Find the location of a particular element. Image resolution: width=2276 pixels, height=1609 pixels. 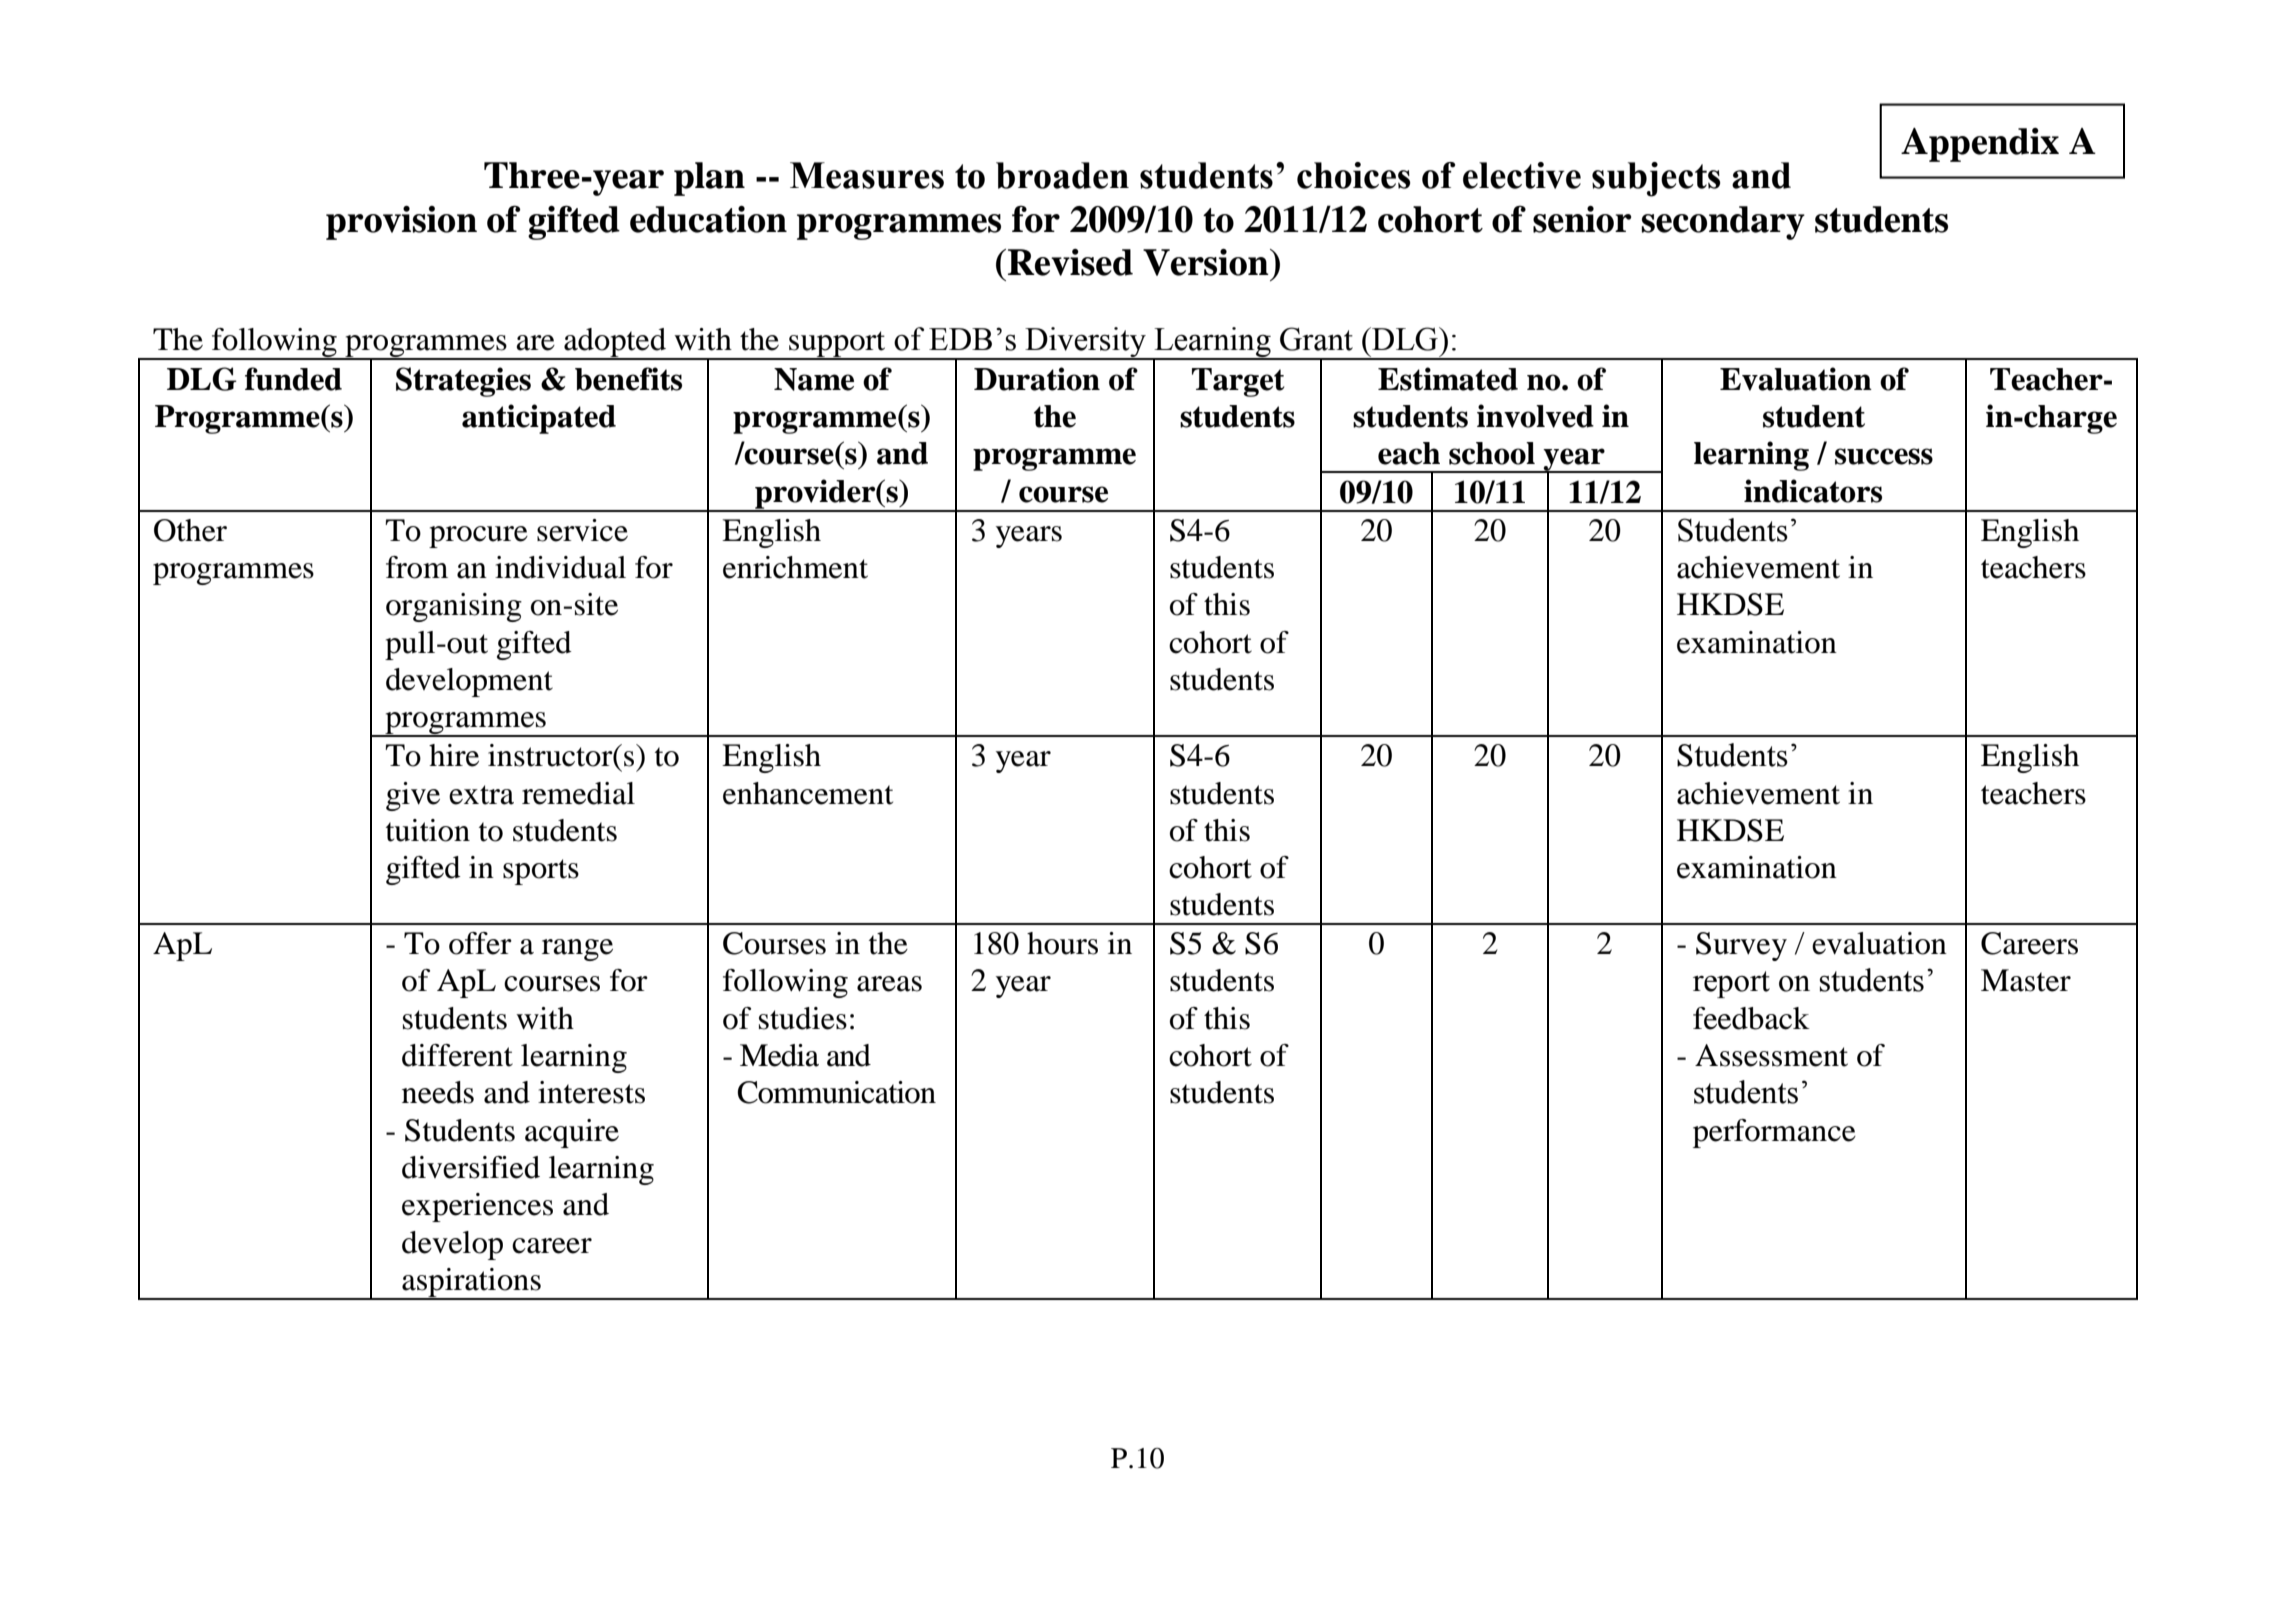

hire is located at coordinates (454, 755).
